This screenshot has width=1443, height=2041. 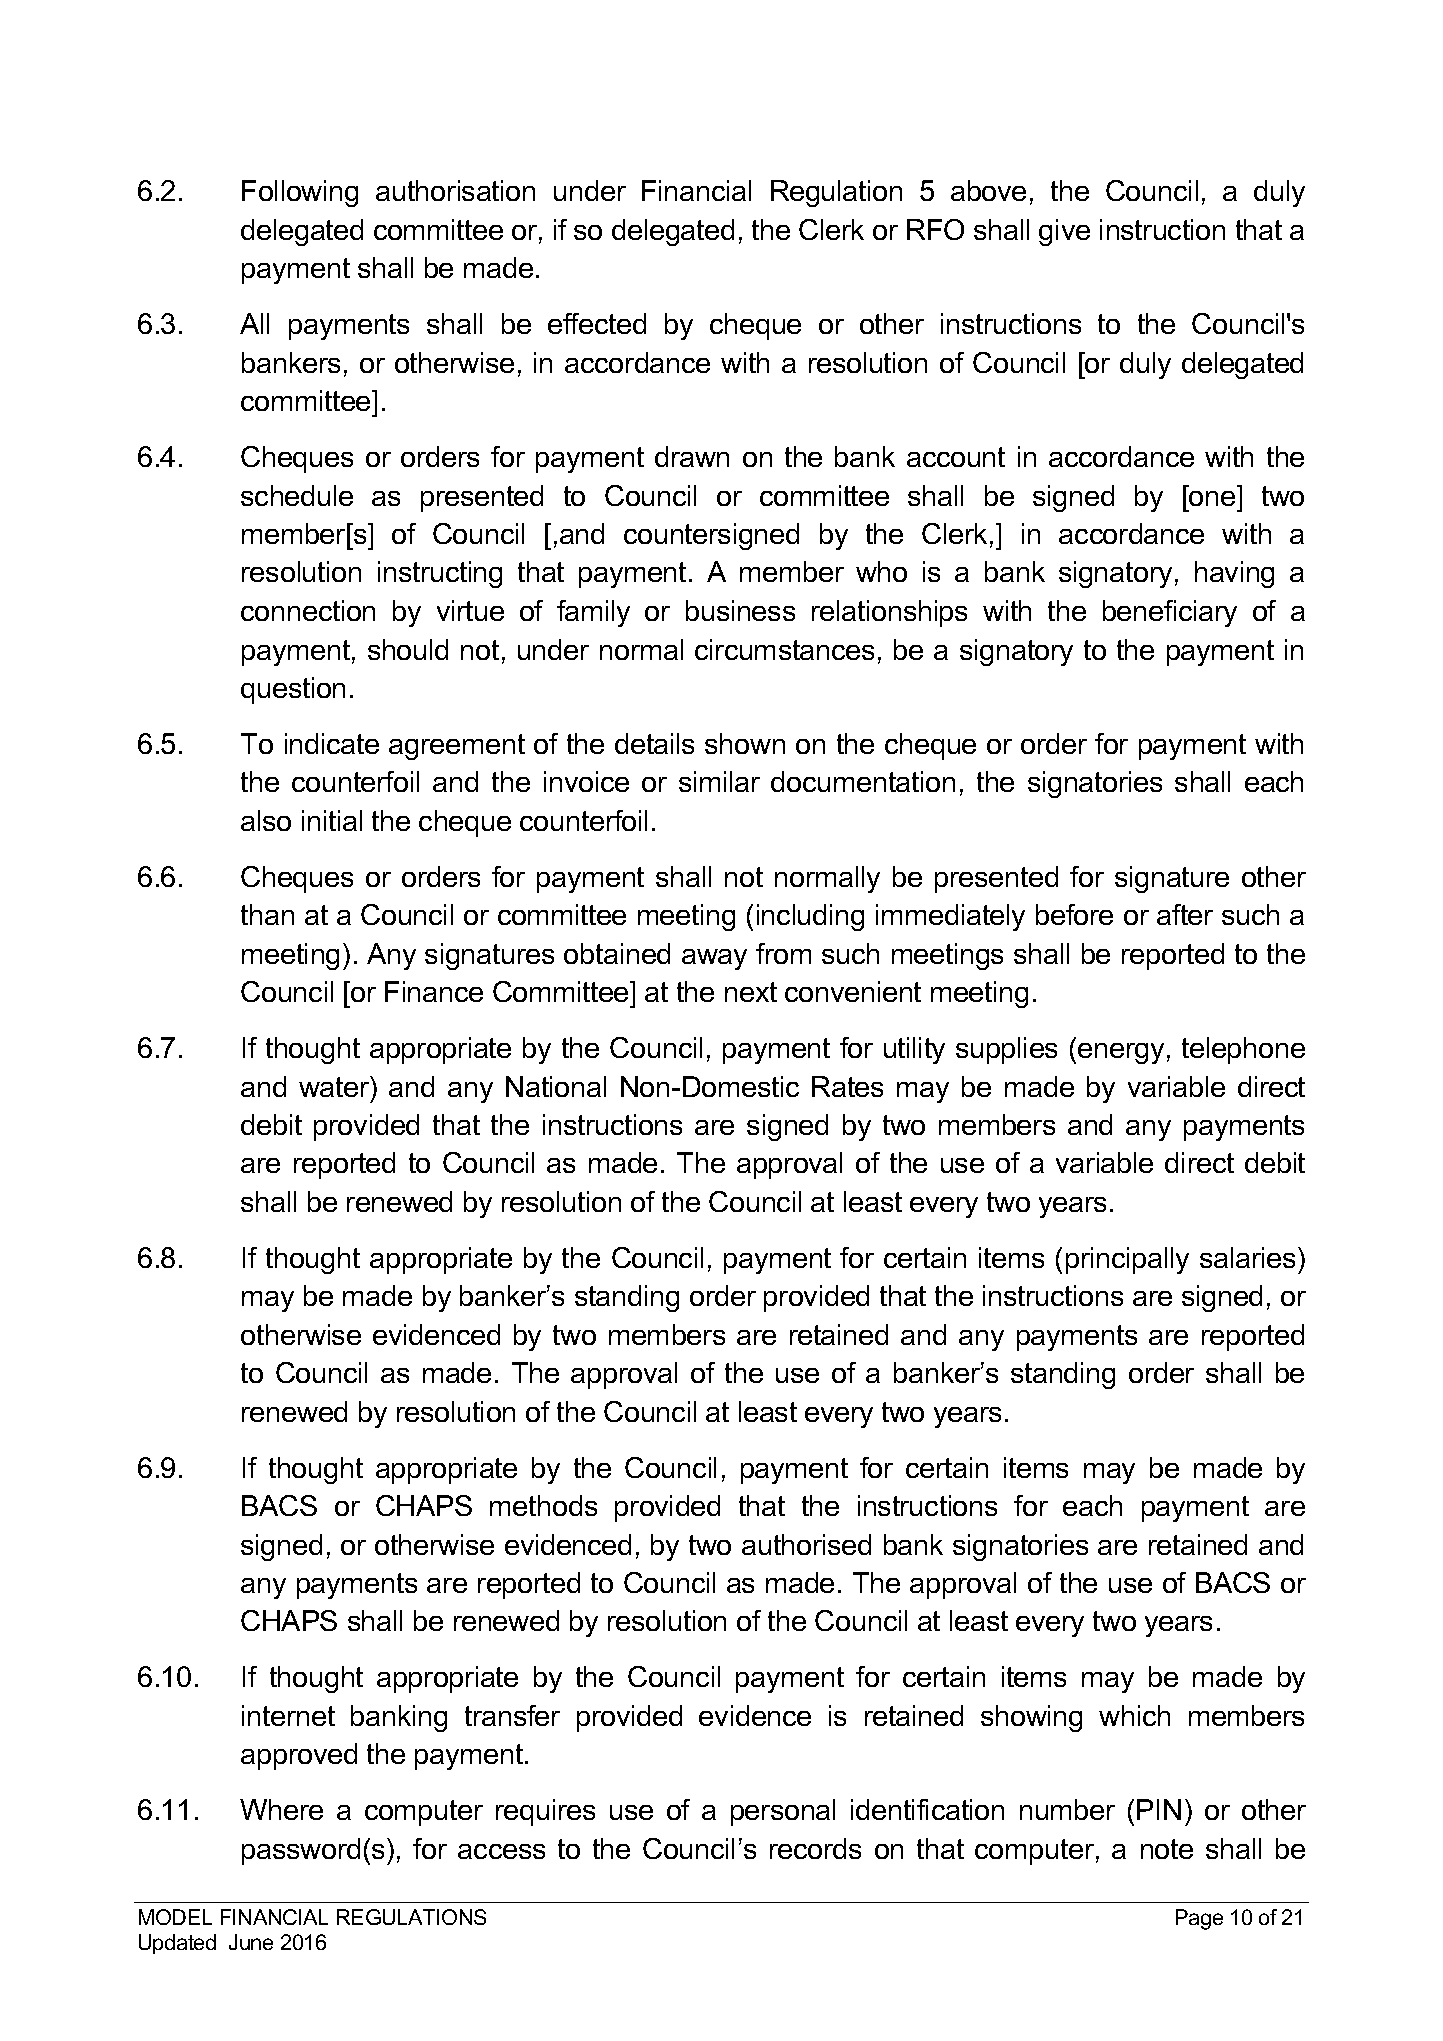 What do you see at coordinates (740, 610) in the screenshot?
I see `business` at bounding box center [740, 610].
